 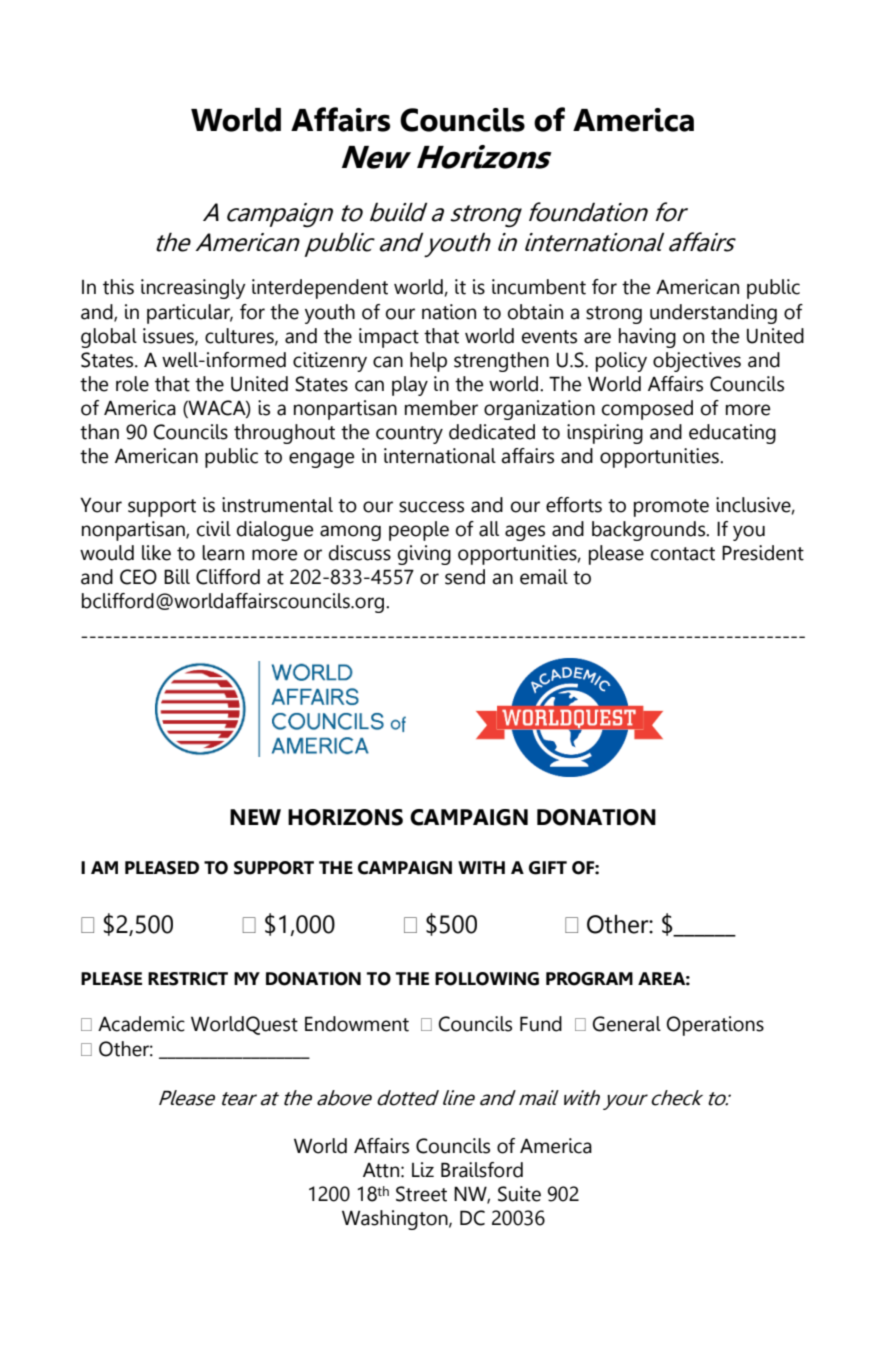 I want to click on GIFT, so click(x=548, y=868).
